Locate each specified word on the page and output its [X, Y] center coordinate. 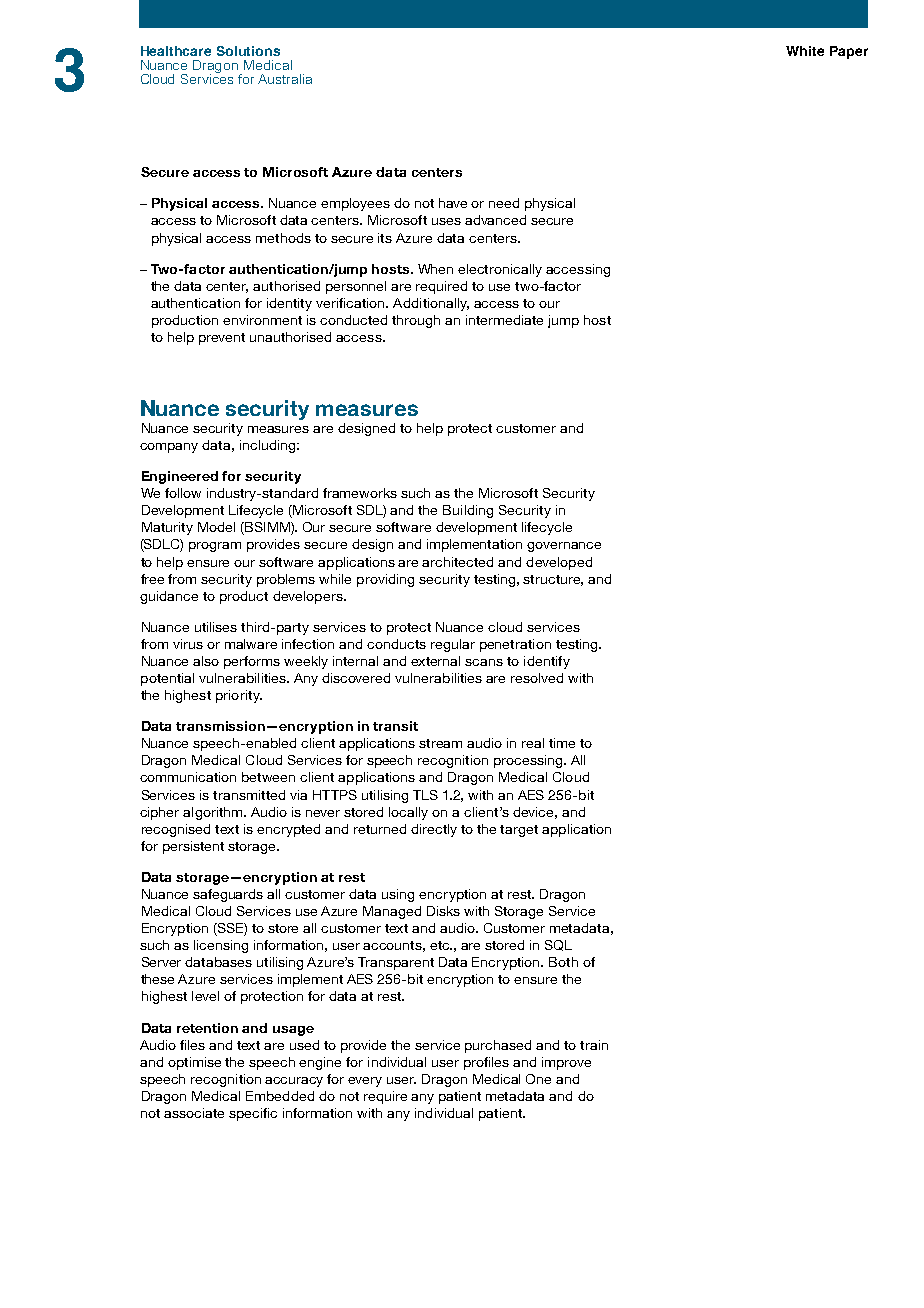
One [538, 1079]
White [805, 51]
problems [286, 580]
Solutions [248, 51]
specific [253, 1114]
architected [457, 562]
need [504, 203]
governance [564, 547]
